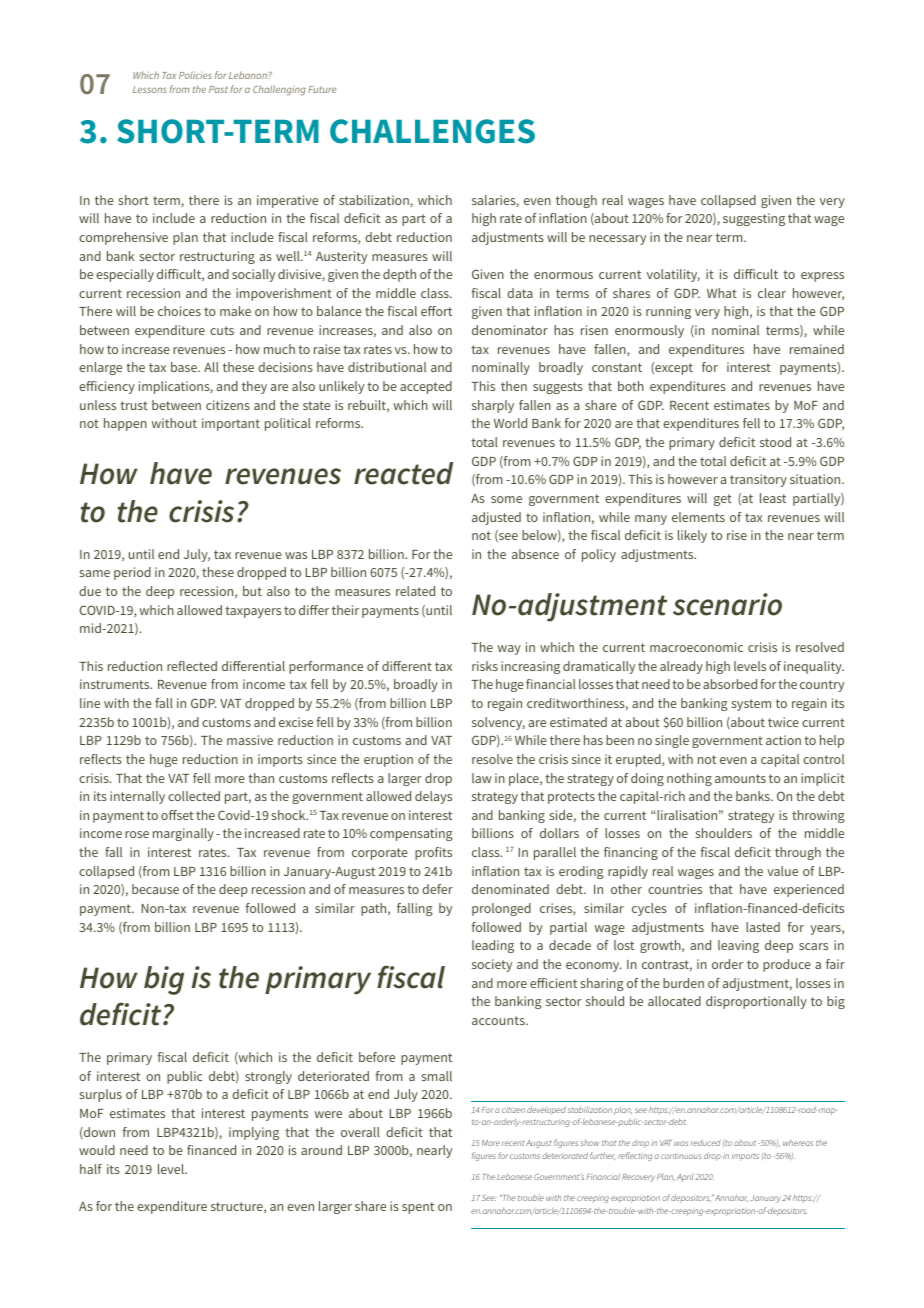 The image size is (924, 1308). What do you see at coordinates (754, 219) in the screenshot?
I see `suggesting` at bounding box center [754, 219].
